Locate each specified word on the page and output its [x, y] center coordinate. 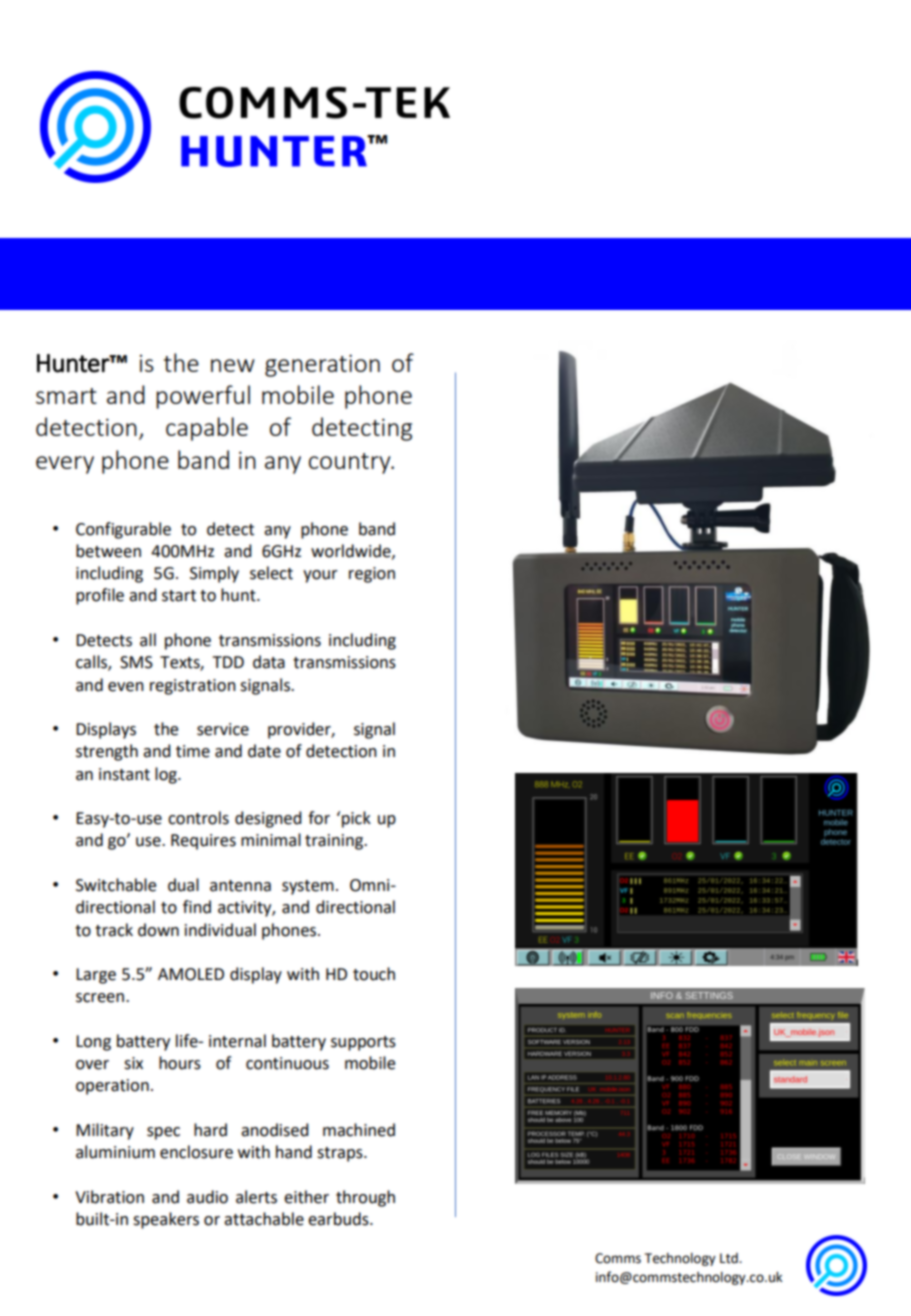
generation [322, 365]
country [351, 463]
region [372, 575]
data [269, 662]
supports [363, 1043]
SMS [136, 662]
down [158, 930]
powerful [203, 397]
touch [374, 974]
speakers [166, 1220]
